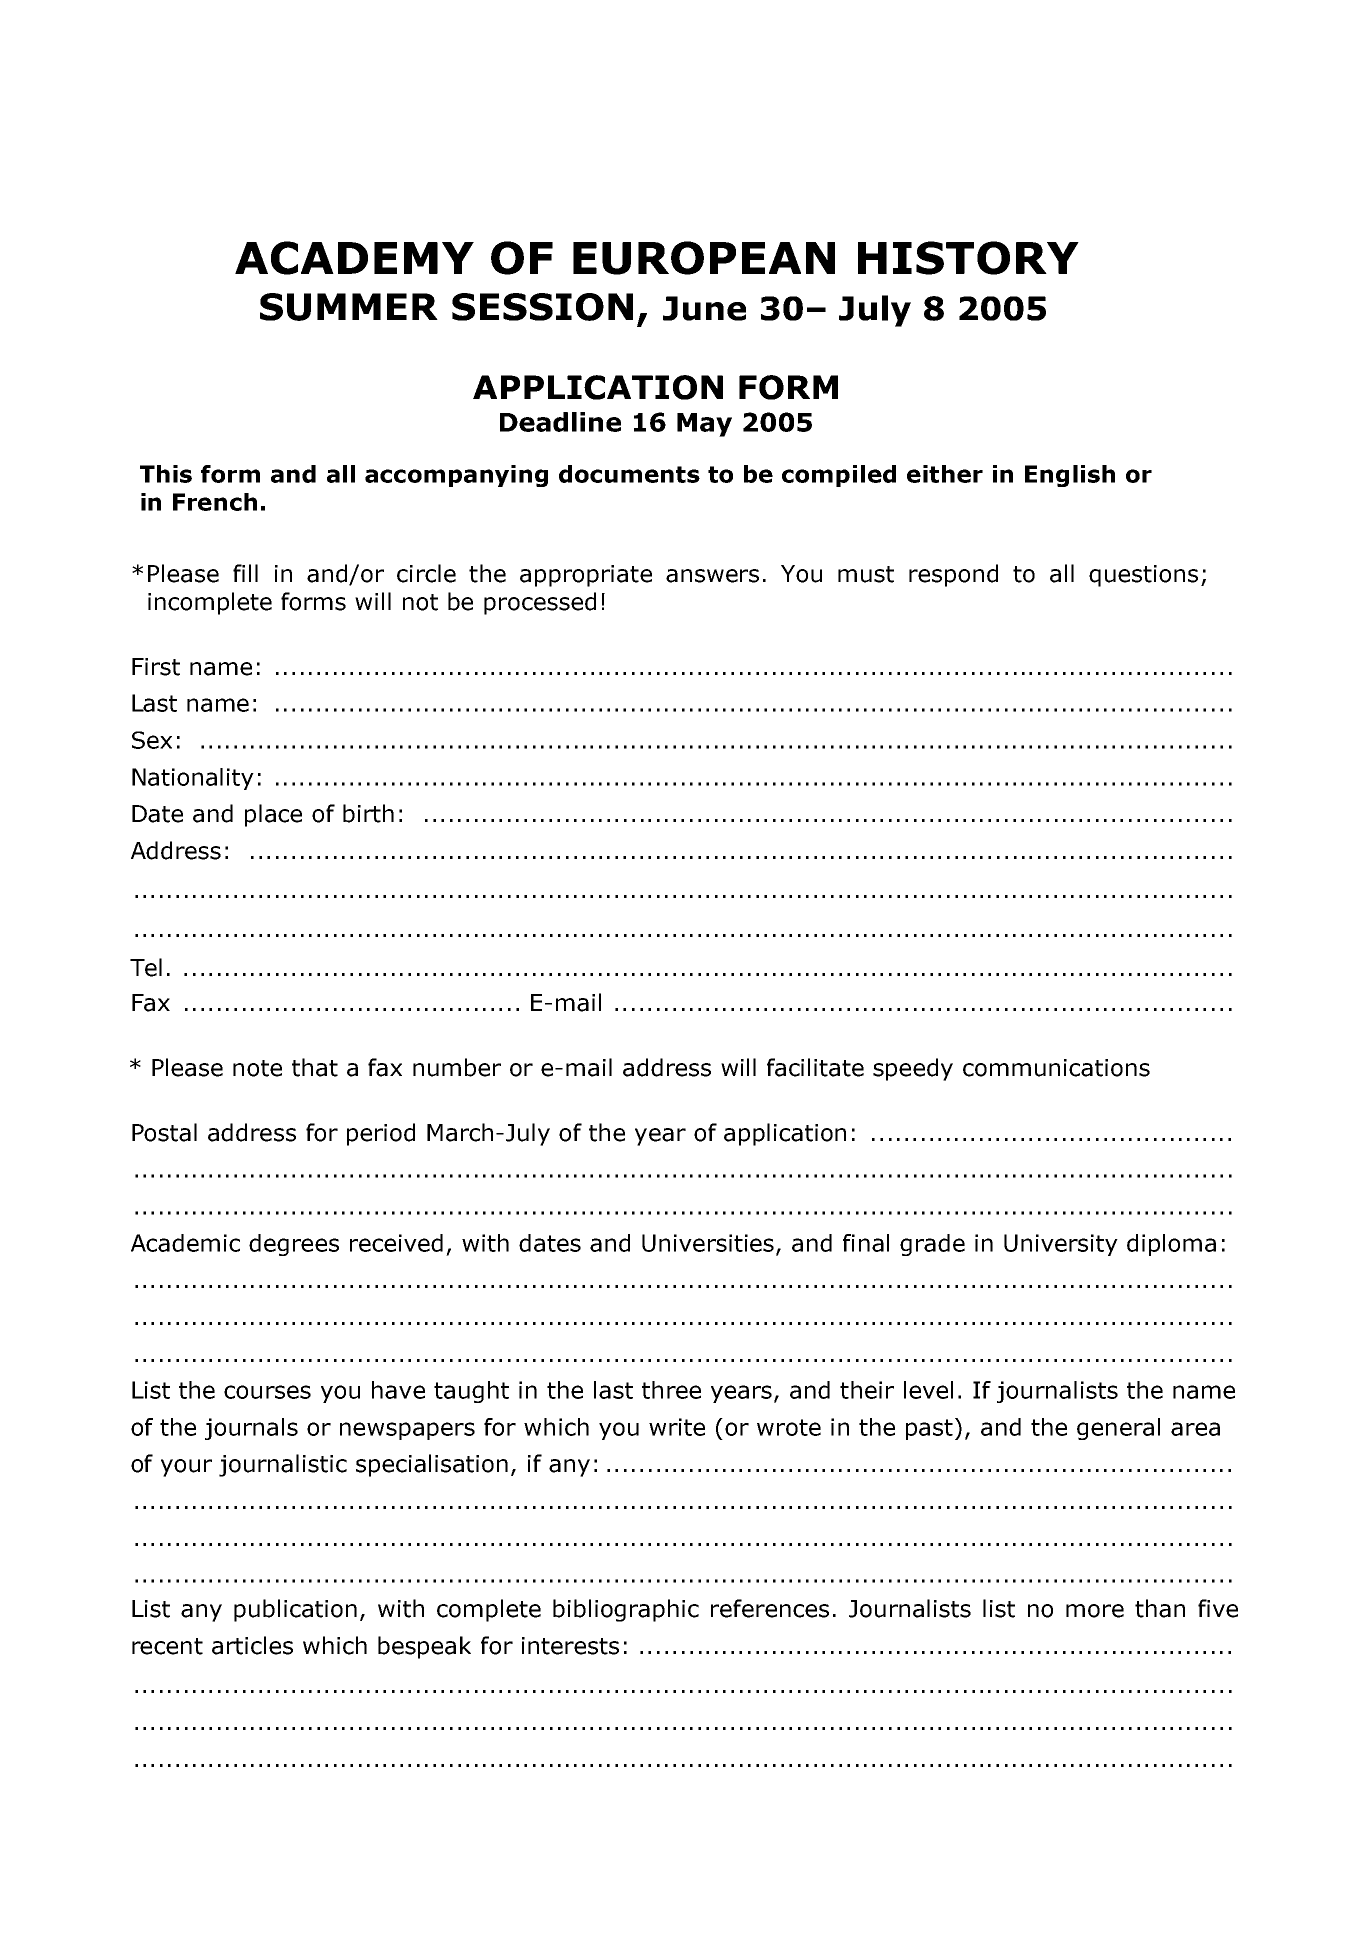 This screenshot has width=1369, height=1937. I want to click on publication, so click(295, 1610).
